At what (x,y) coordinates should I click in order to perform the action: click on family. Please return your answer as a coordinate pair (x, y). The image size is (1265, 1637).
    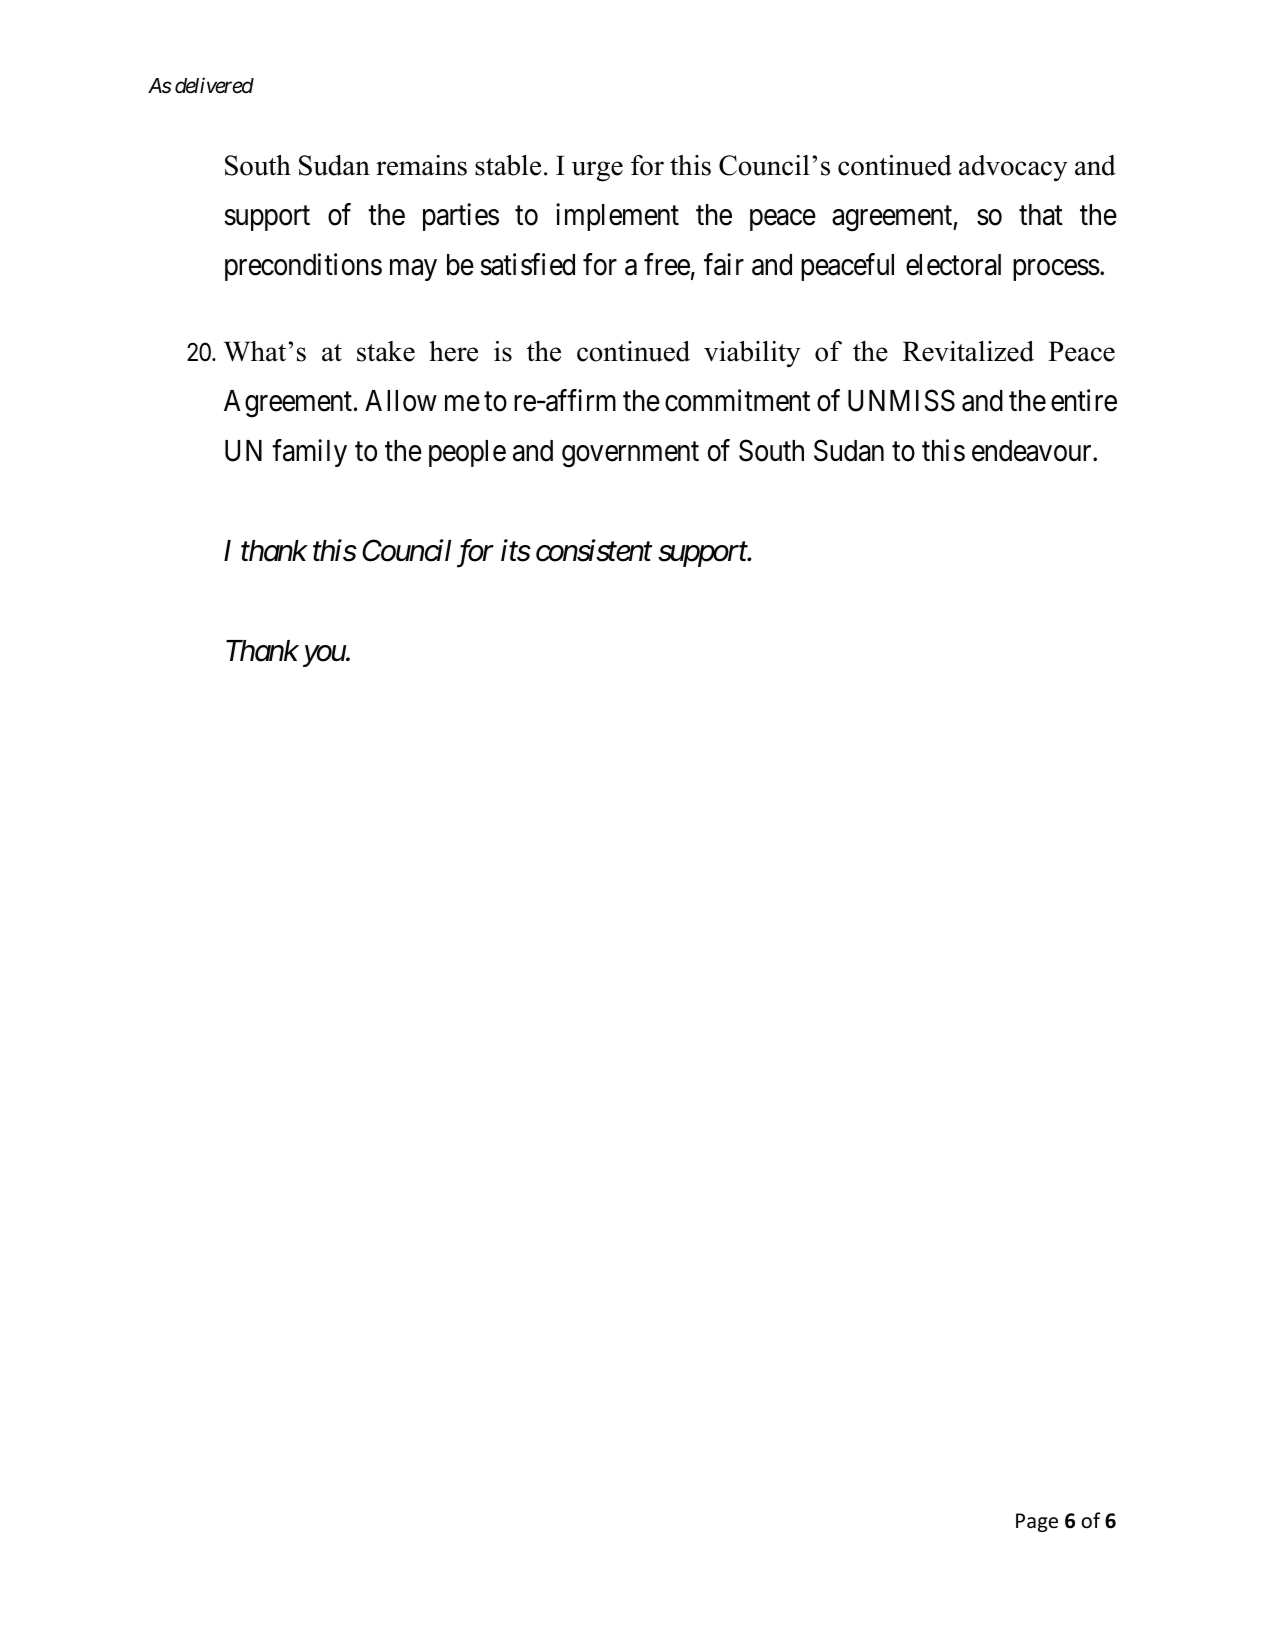
    Looking at the image, I should click on (309, 453).
